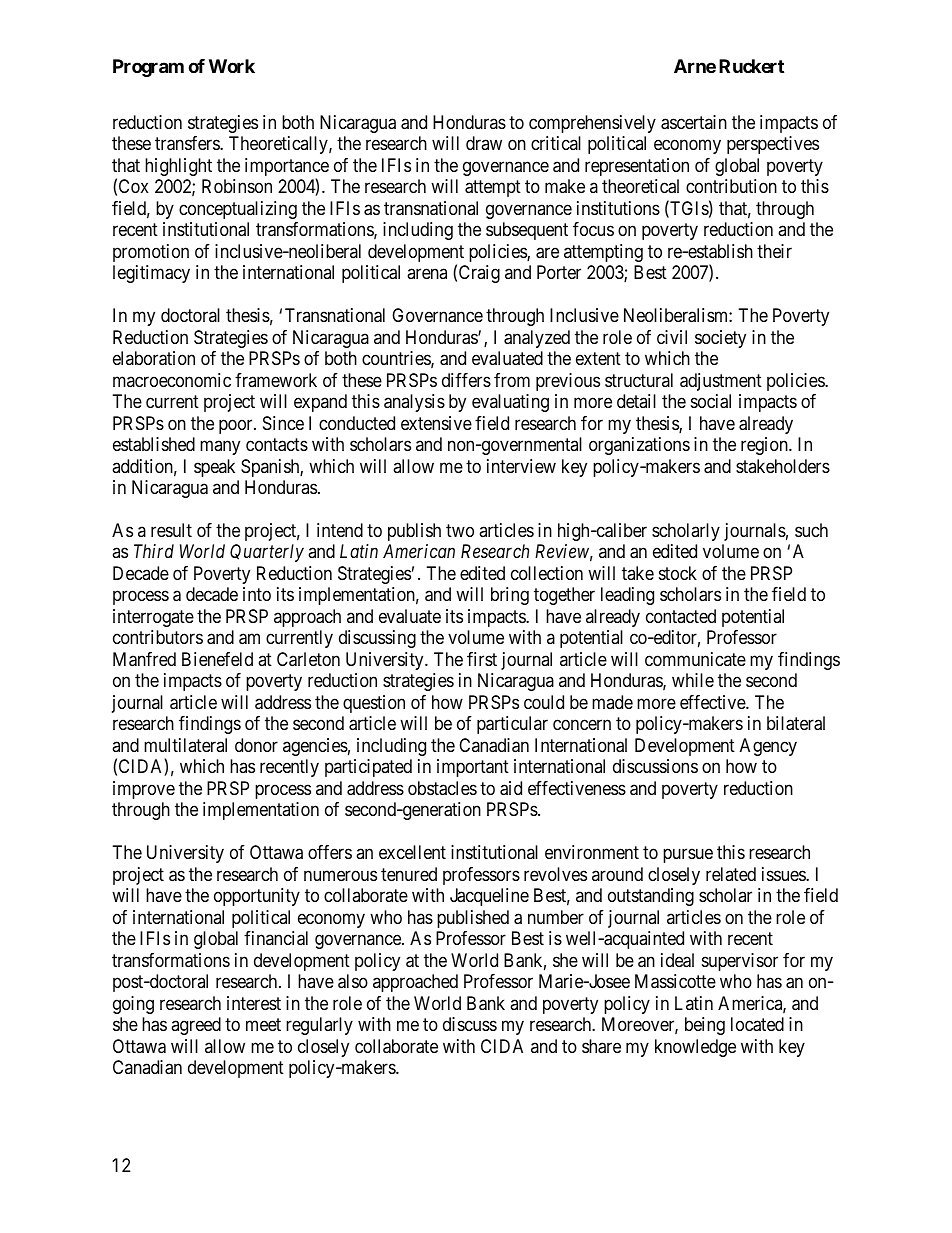 The image size is (952, 1233). I want to click on located, so click(757, 1024).
